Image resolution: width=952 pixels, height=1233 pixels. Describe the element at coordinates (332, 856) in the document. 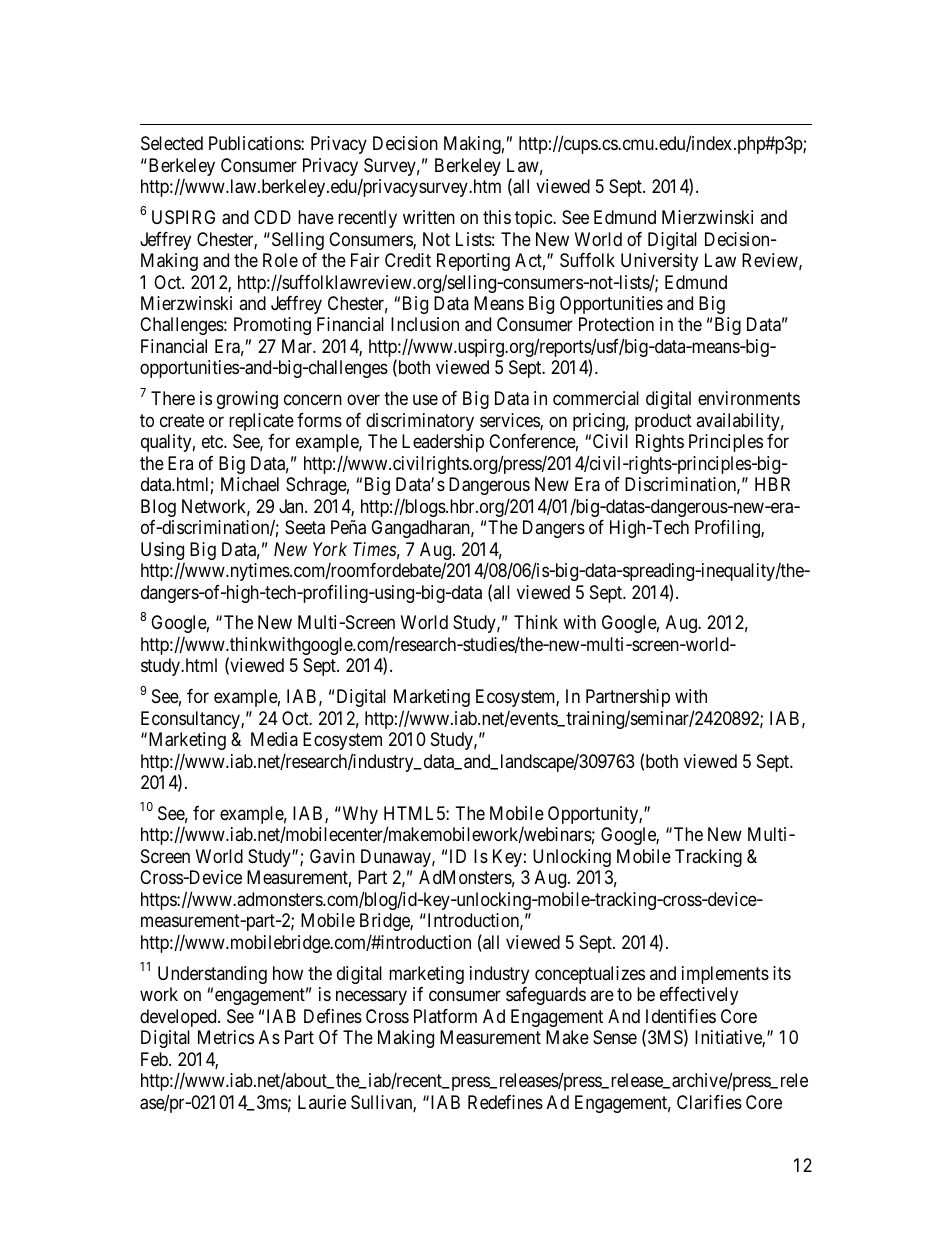

I see `Gavin` at that location.
